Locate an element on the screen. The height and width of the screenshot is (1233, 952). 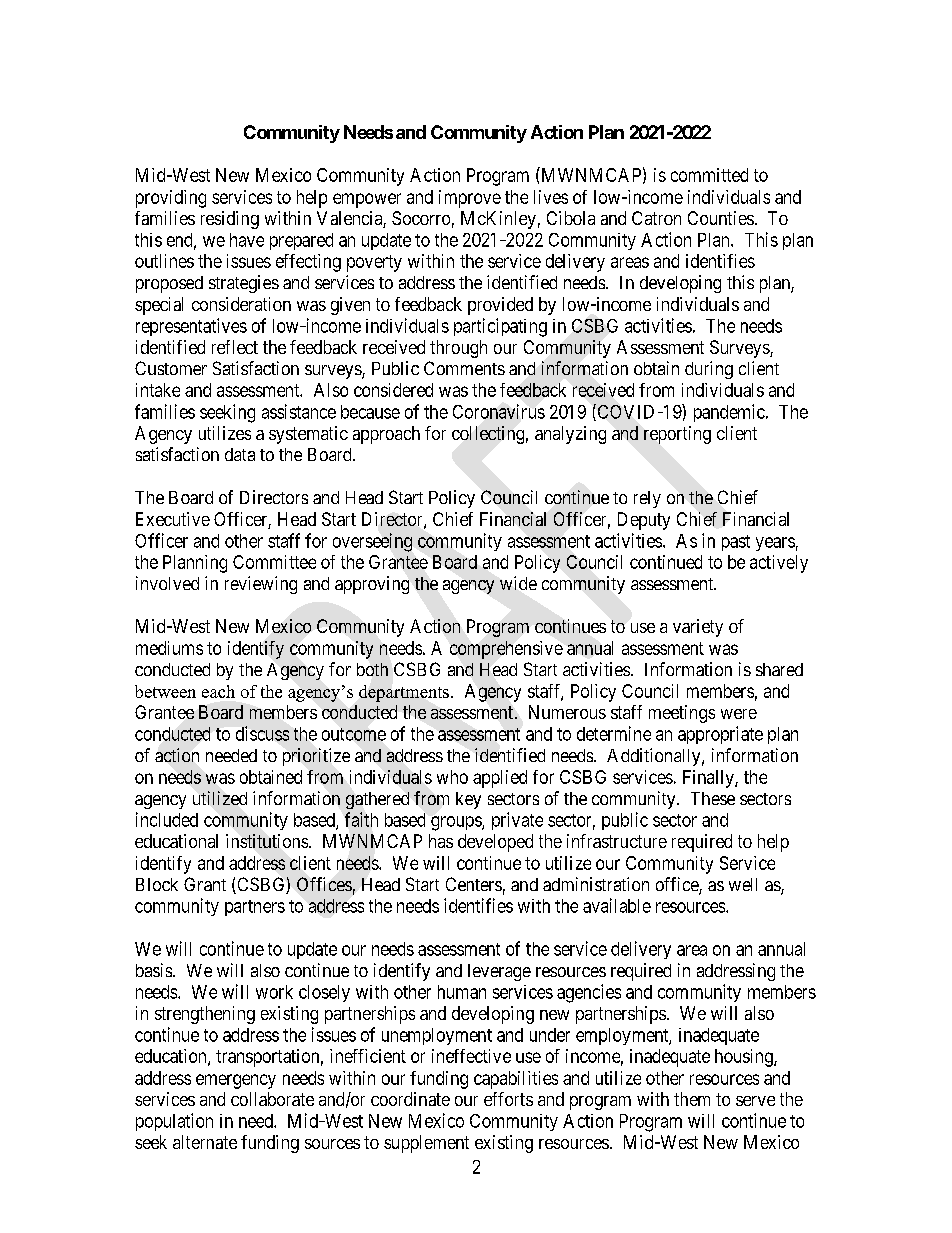
improve is located at coordinates (470, 199).
